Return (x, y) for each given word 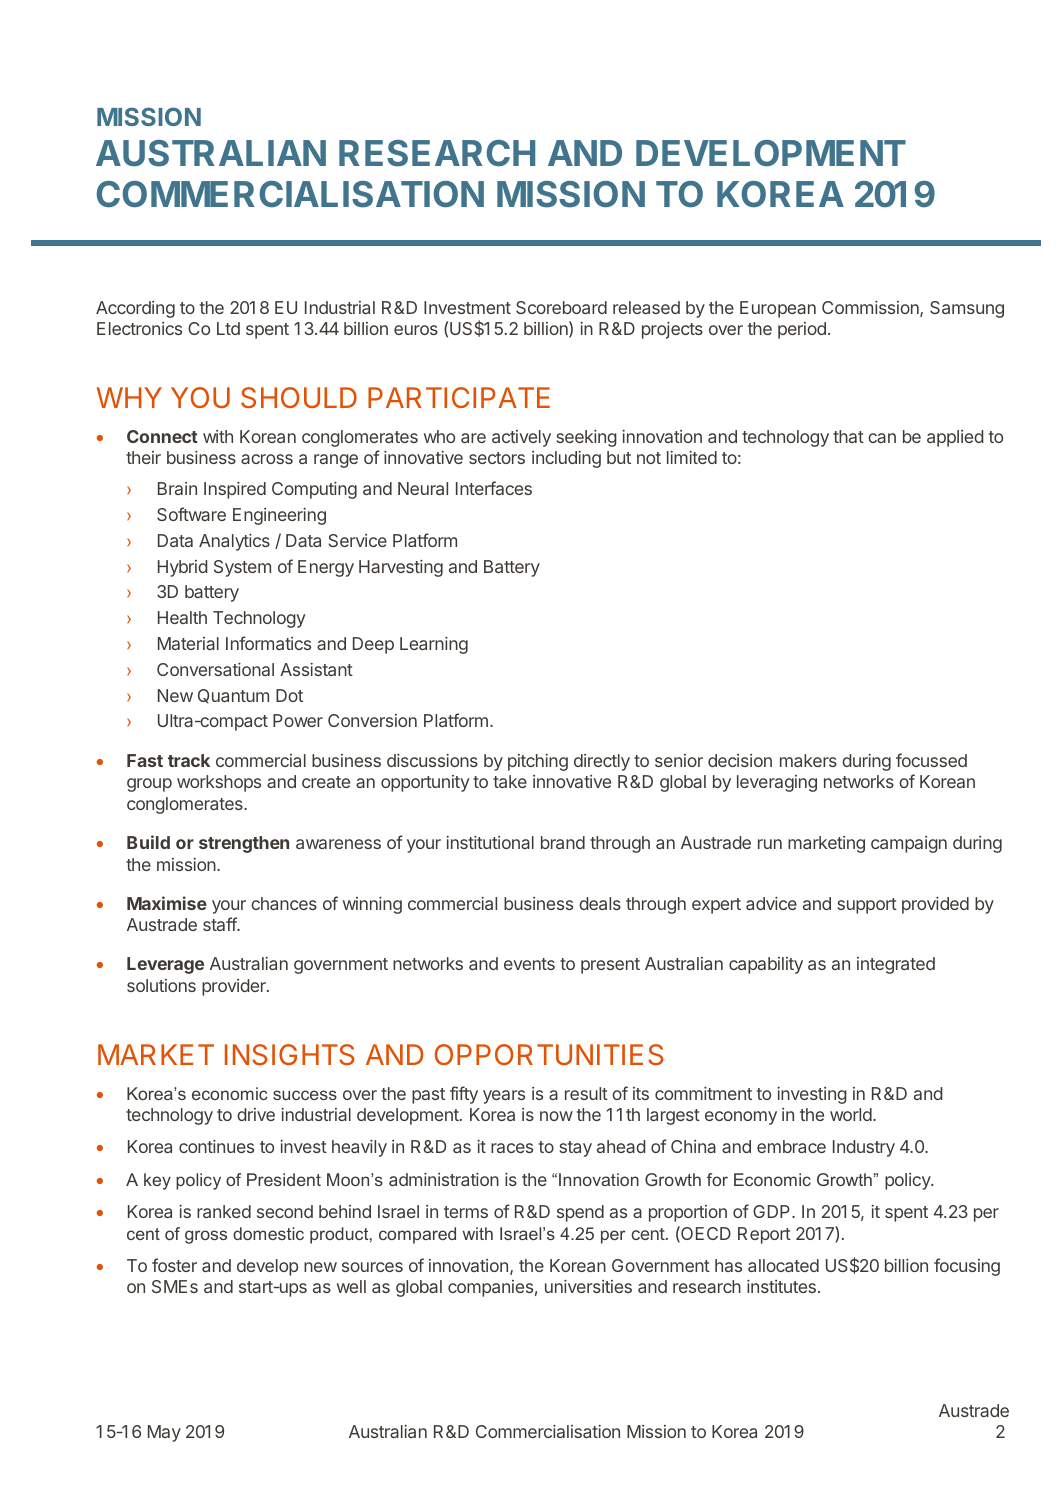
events (529, 964)
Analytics (234, 542)
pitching (538, 762)
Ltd (228, 328)
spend (580, 1213)
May (164, 1433)
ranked (224, 1211)
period (802, 330)
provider (235, 987)
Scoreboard (561, 307)
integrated (896, 965)
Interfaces (494, 488)
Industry (864, 1148)
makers (808, 760)
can (882, 438)
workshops (219, 783)
